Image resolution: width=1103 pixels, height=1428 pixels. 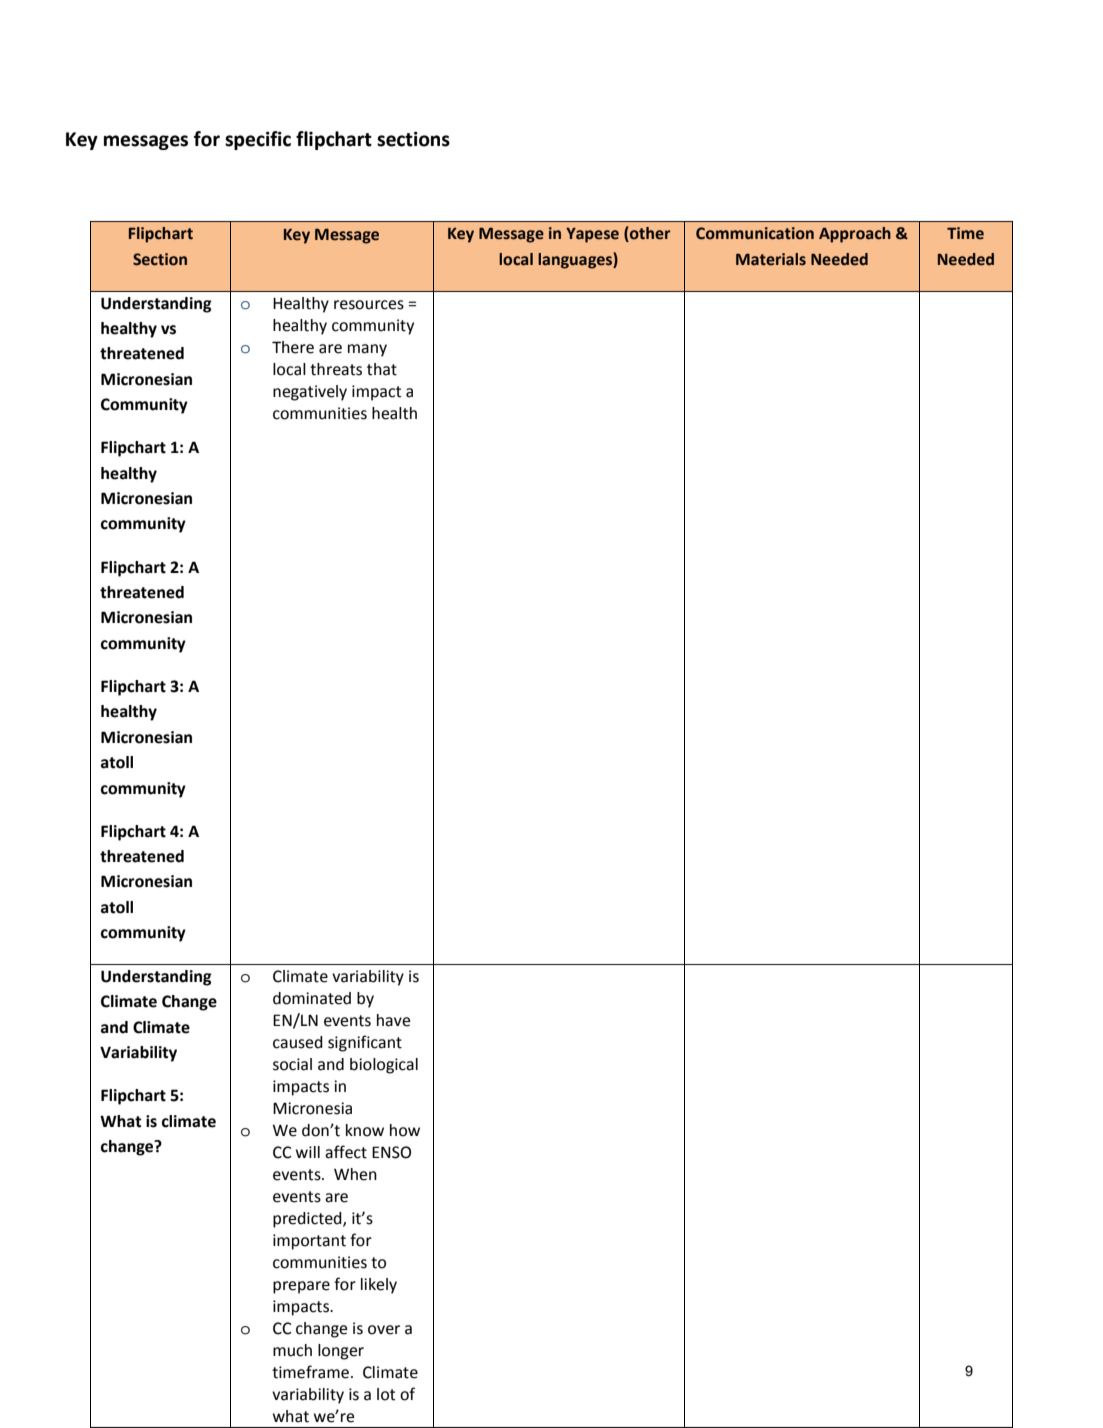 I want to click on longer, so click(x=341, y=1352).
